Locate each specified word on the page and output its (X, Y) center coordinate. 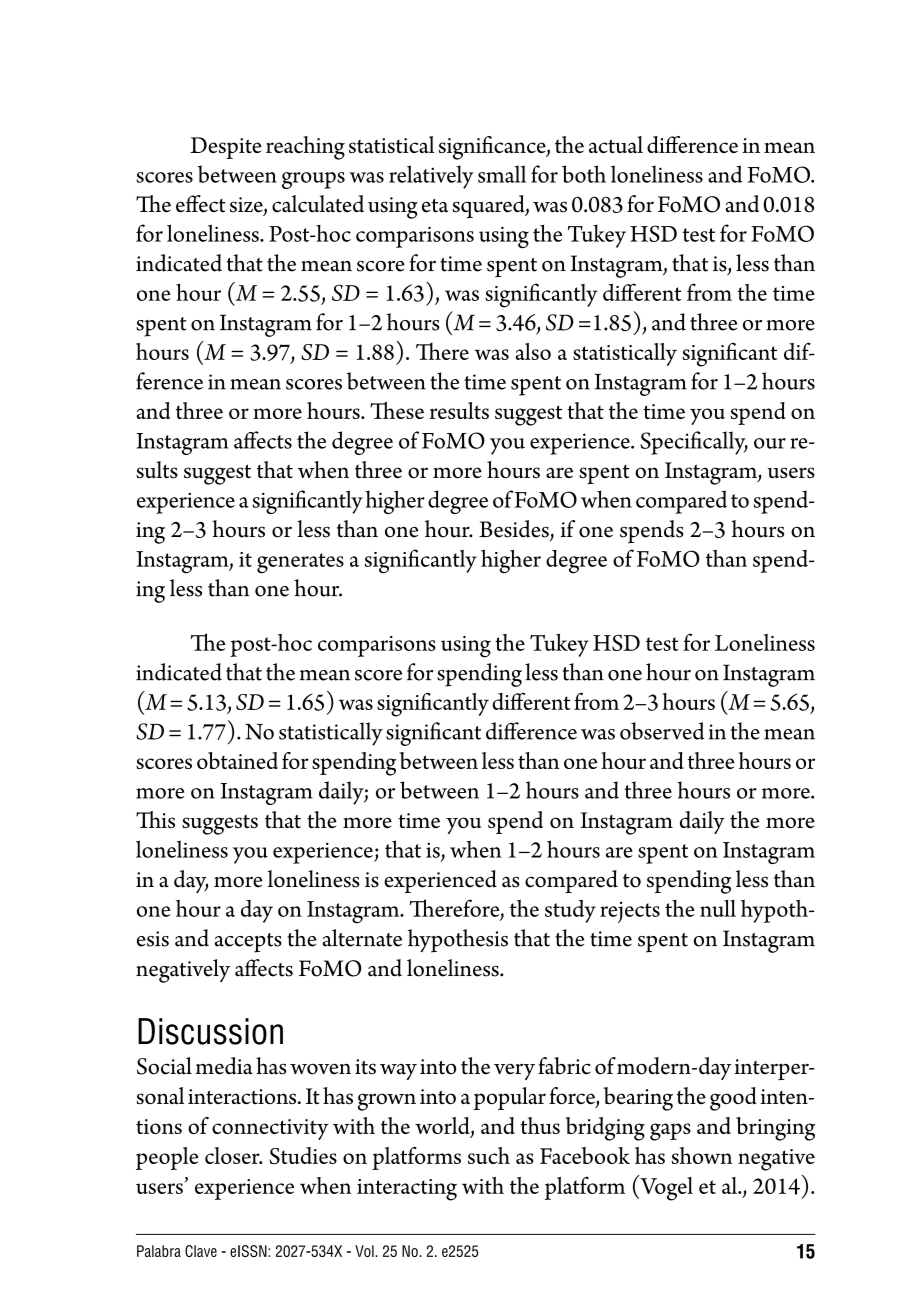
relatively (431, 177)
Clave (201, 1251)
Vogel (665, 1188)
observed (662, 731)
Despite (226, 148)
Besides (515, 530)
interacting (407, 1190)
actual (616, 144)
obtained (237, 760)
